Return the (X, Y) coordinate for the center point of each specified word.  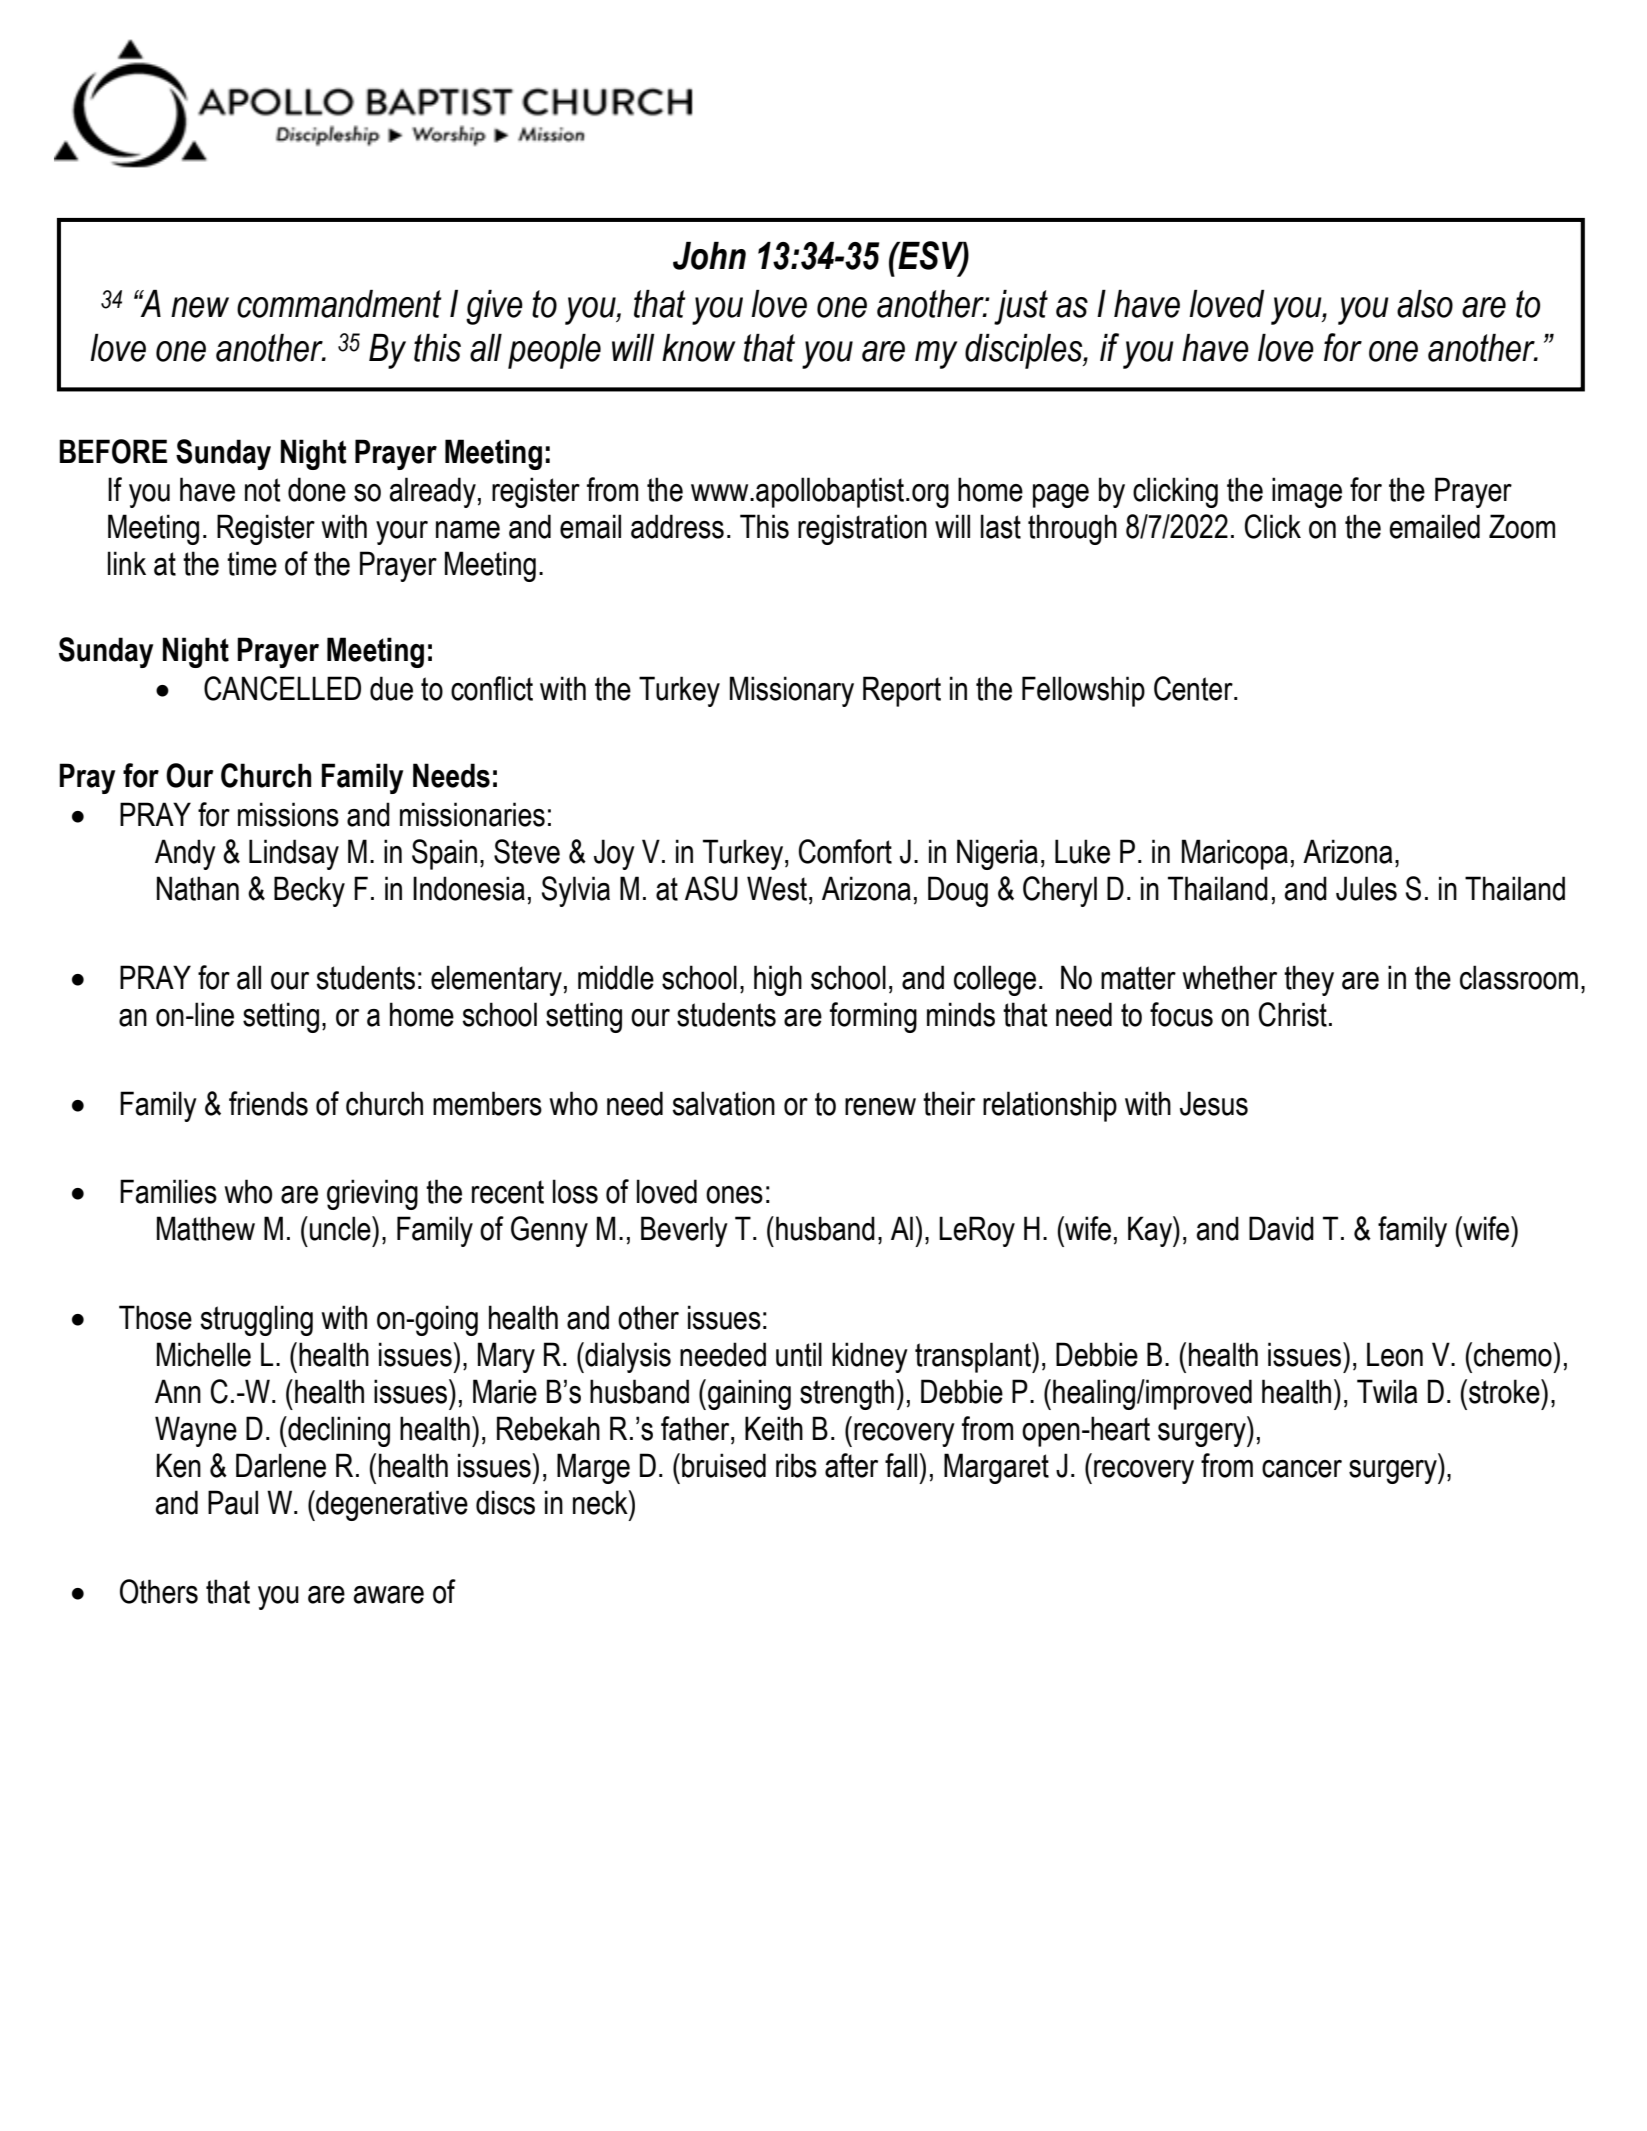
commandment (339, 304)
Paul (233, 1502)
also (1425, 304)
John (709, 256)
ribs (796, 1465)
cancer (1302, 1469)
